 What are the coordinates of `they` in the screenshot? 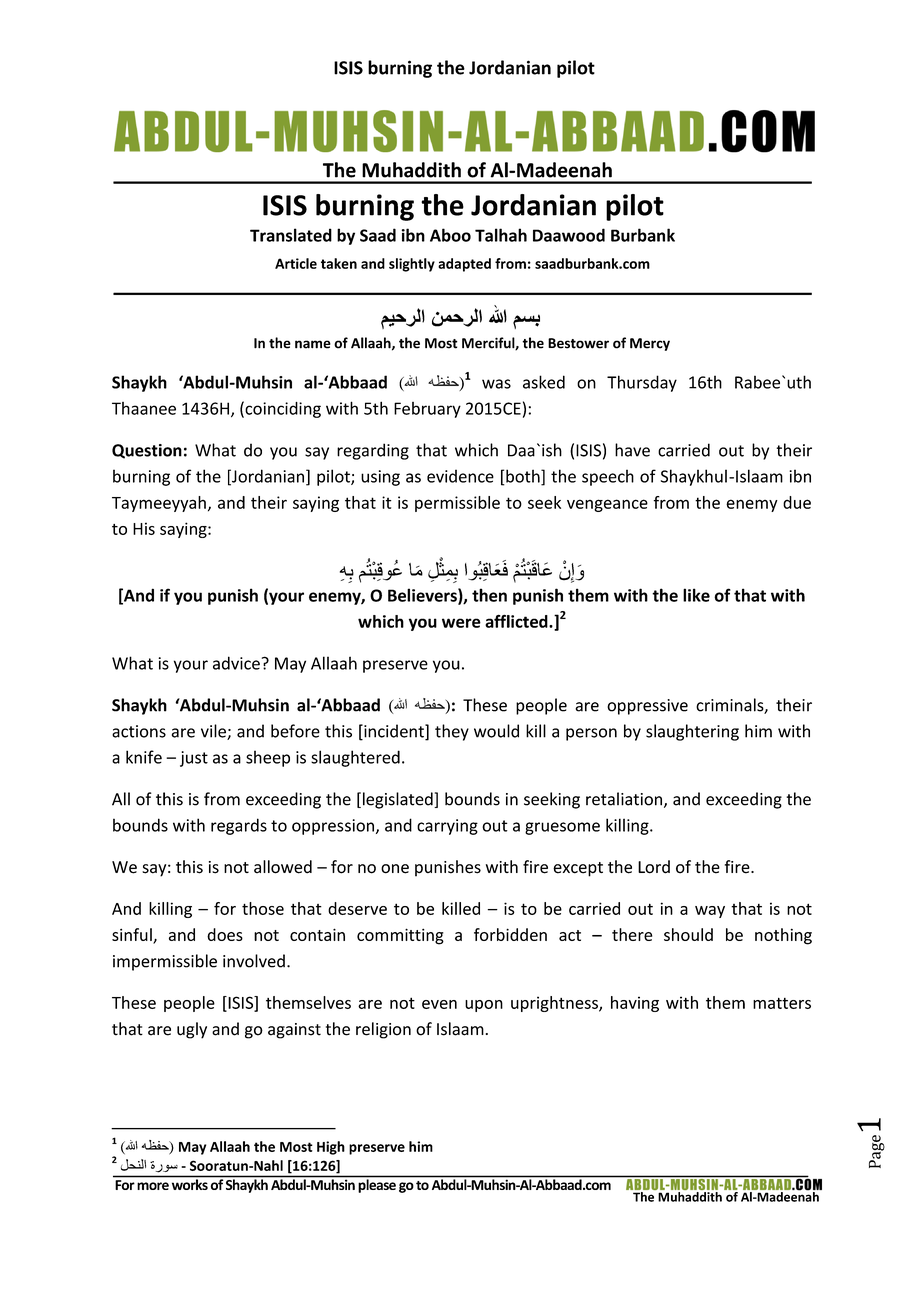 It's located at (452, 732).
